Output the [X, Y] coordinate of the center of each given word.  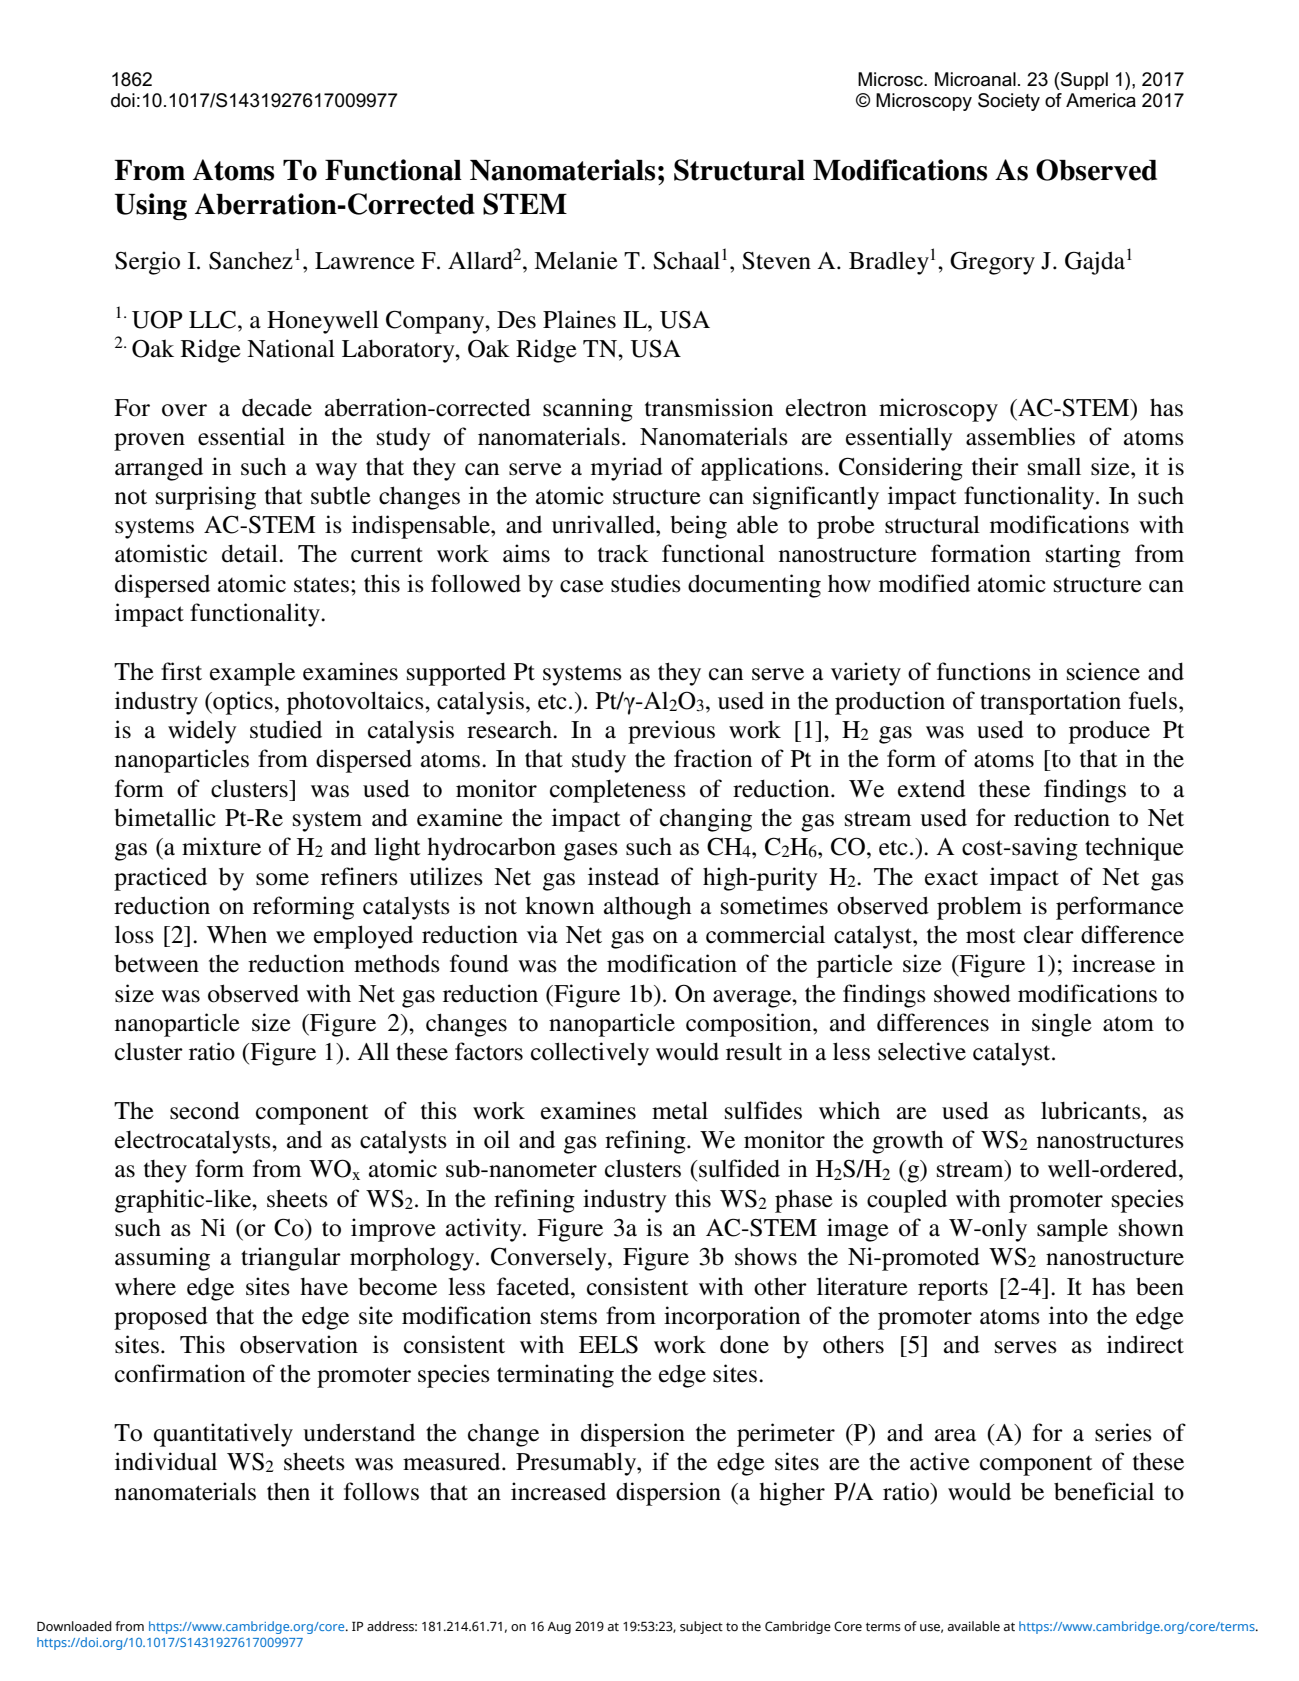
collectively [590, 1054]
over [184, 410]
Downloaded [74, 1626]
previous [671, 732]
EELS [608, 1345]
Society [1009, 102]
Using [151, 206]
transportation [1050, 703]
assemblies [1020, 436]
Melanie [576, 260]
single [1062, 1025]
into [1068, 1315]
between [156, 963]
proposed [161, 1318]
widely [202, 732]
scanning [588, 410]
